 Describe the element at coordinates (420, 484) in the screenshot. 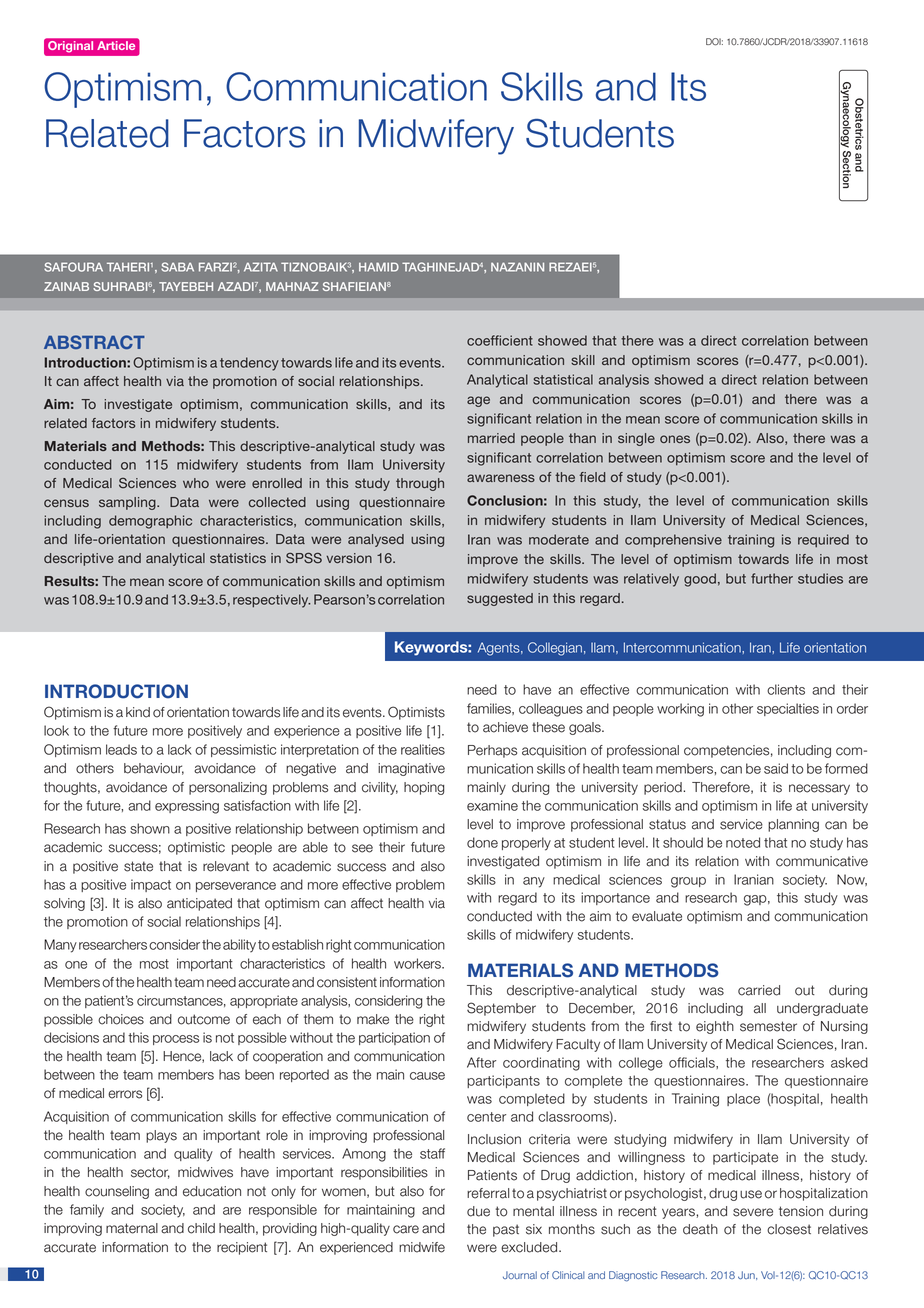

I see `through` at that location.
